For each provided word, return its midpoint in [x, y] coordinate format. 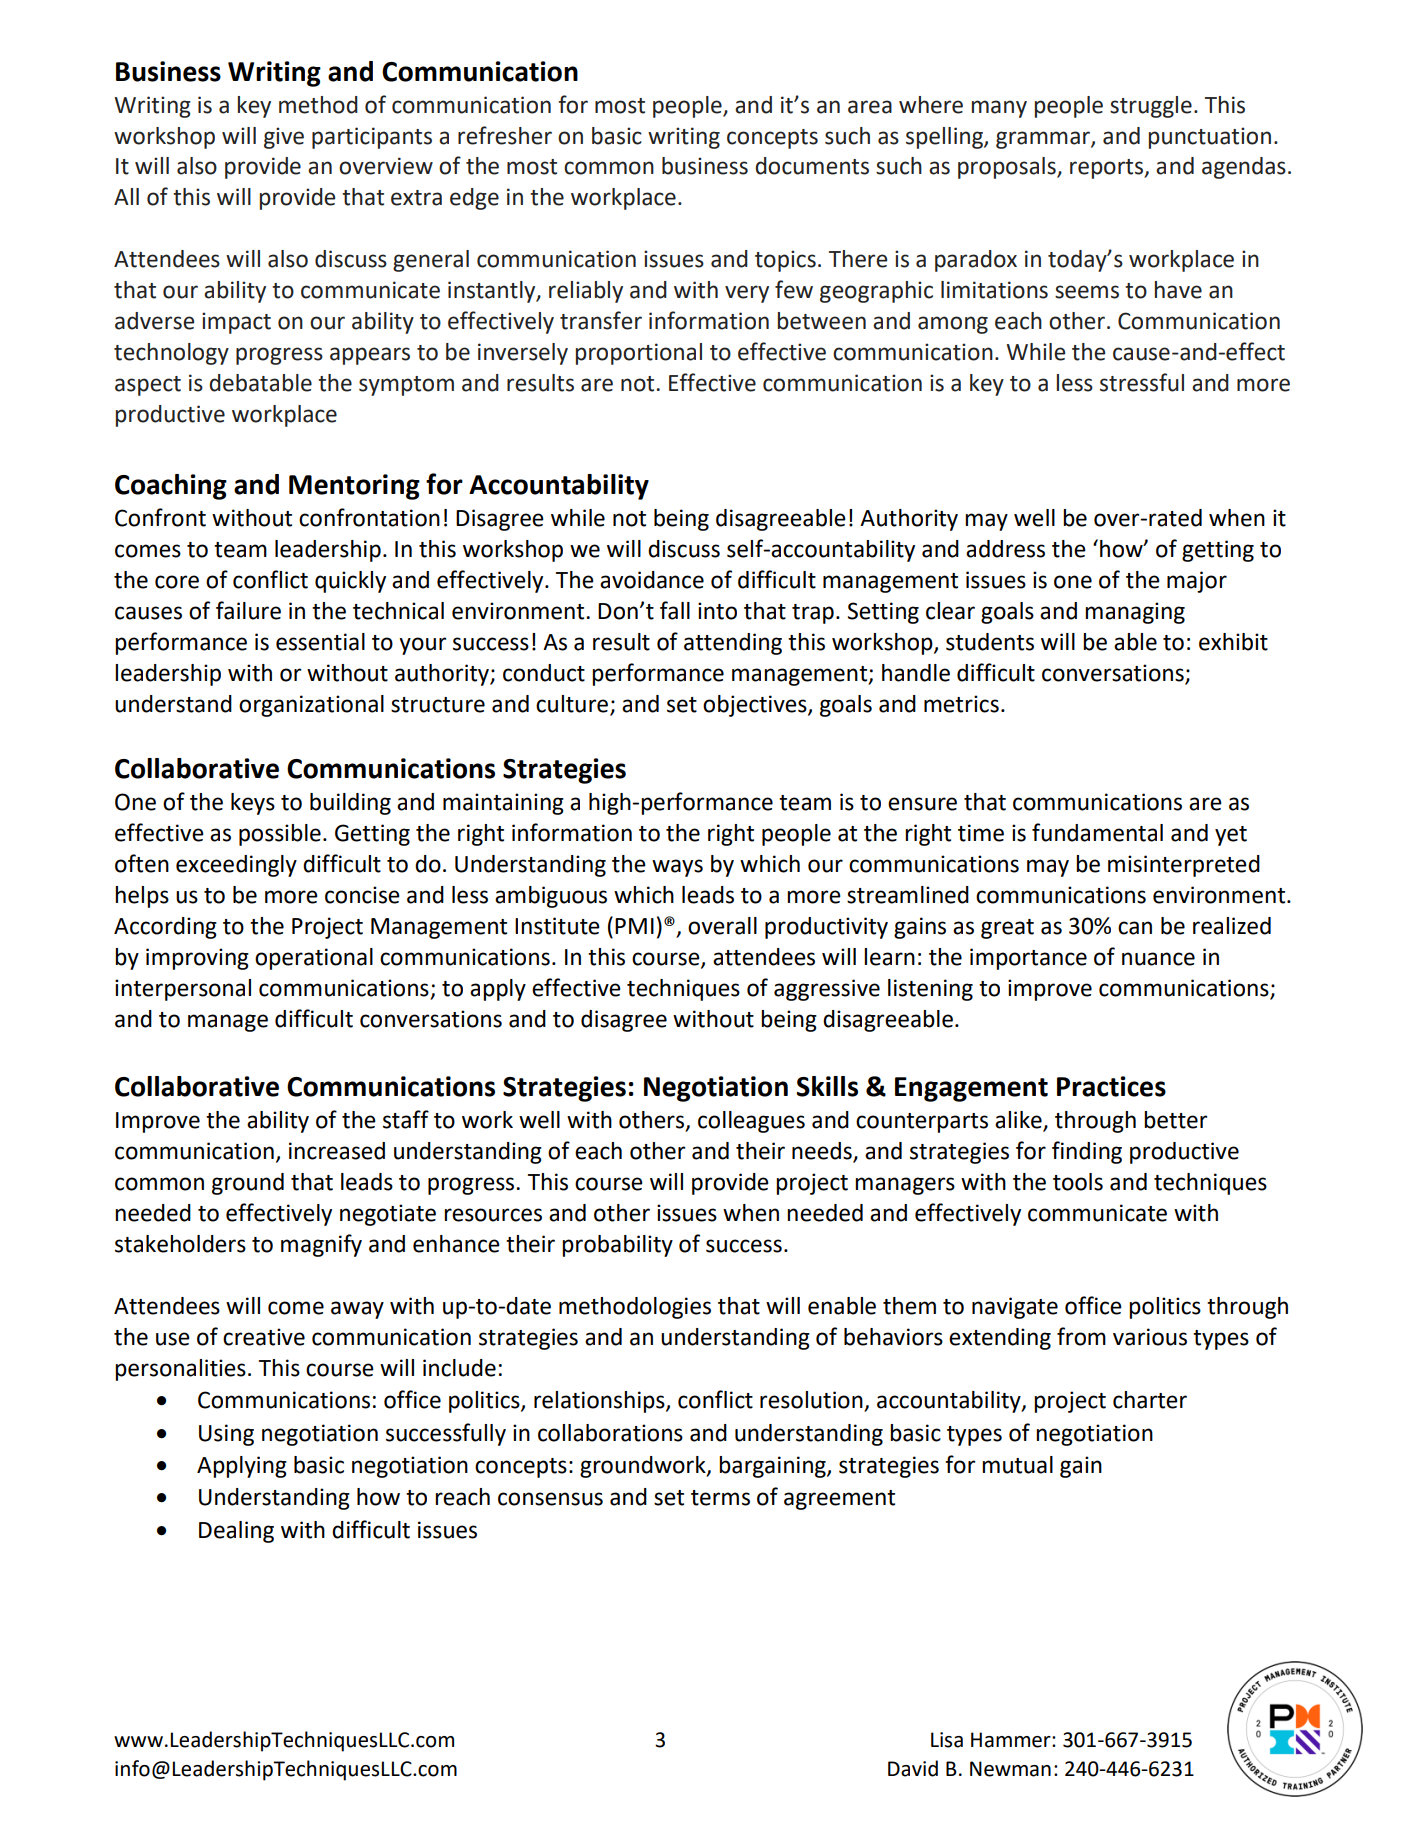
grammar [1044, 140]
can [1135, 928]
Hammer [1012, 1740]
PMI [634, 926]
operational [314, 959]
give [284, 138]
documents [812, 166]
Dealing [236, 1532]
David [913, 1768]
